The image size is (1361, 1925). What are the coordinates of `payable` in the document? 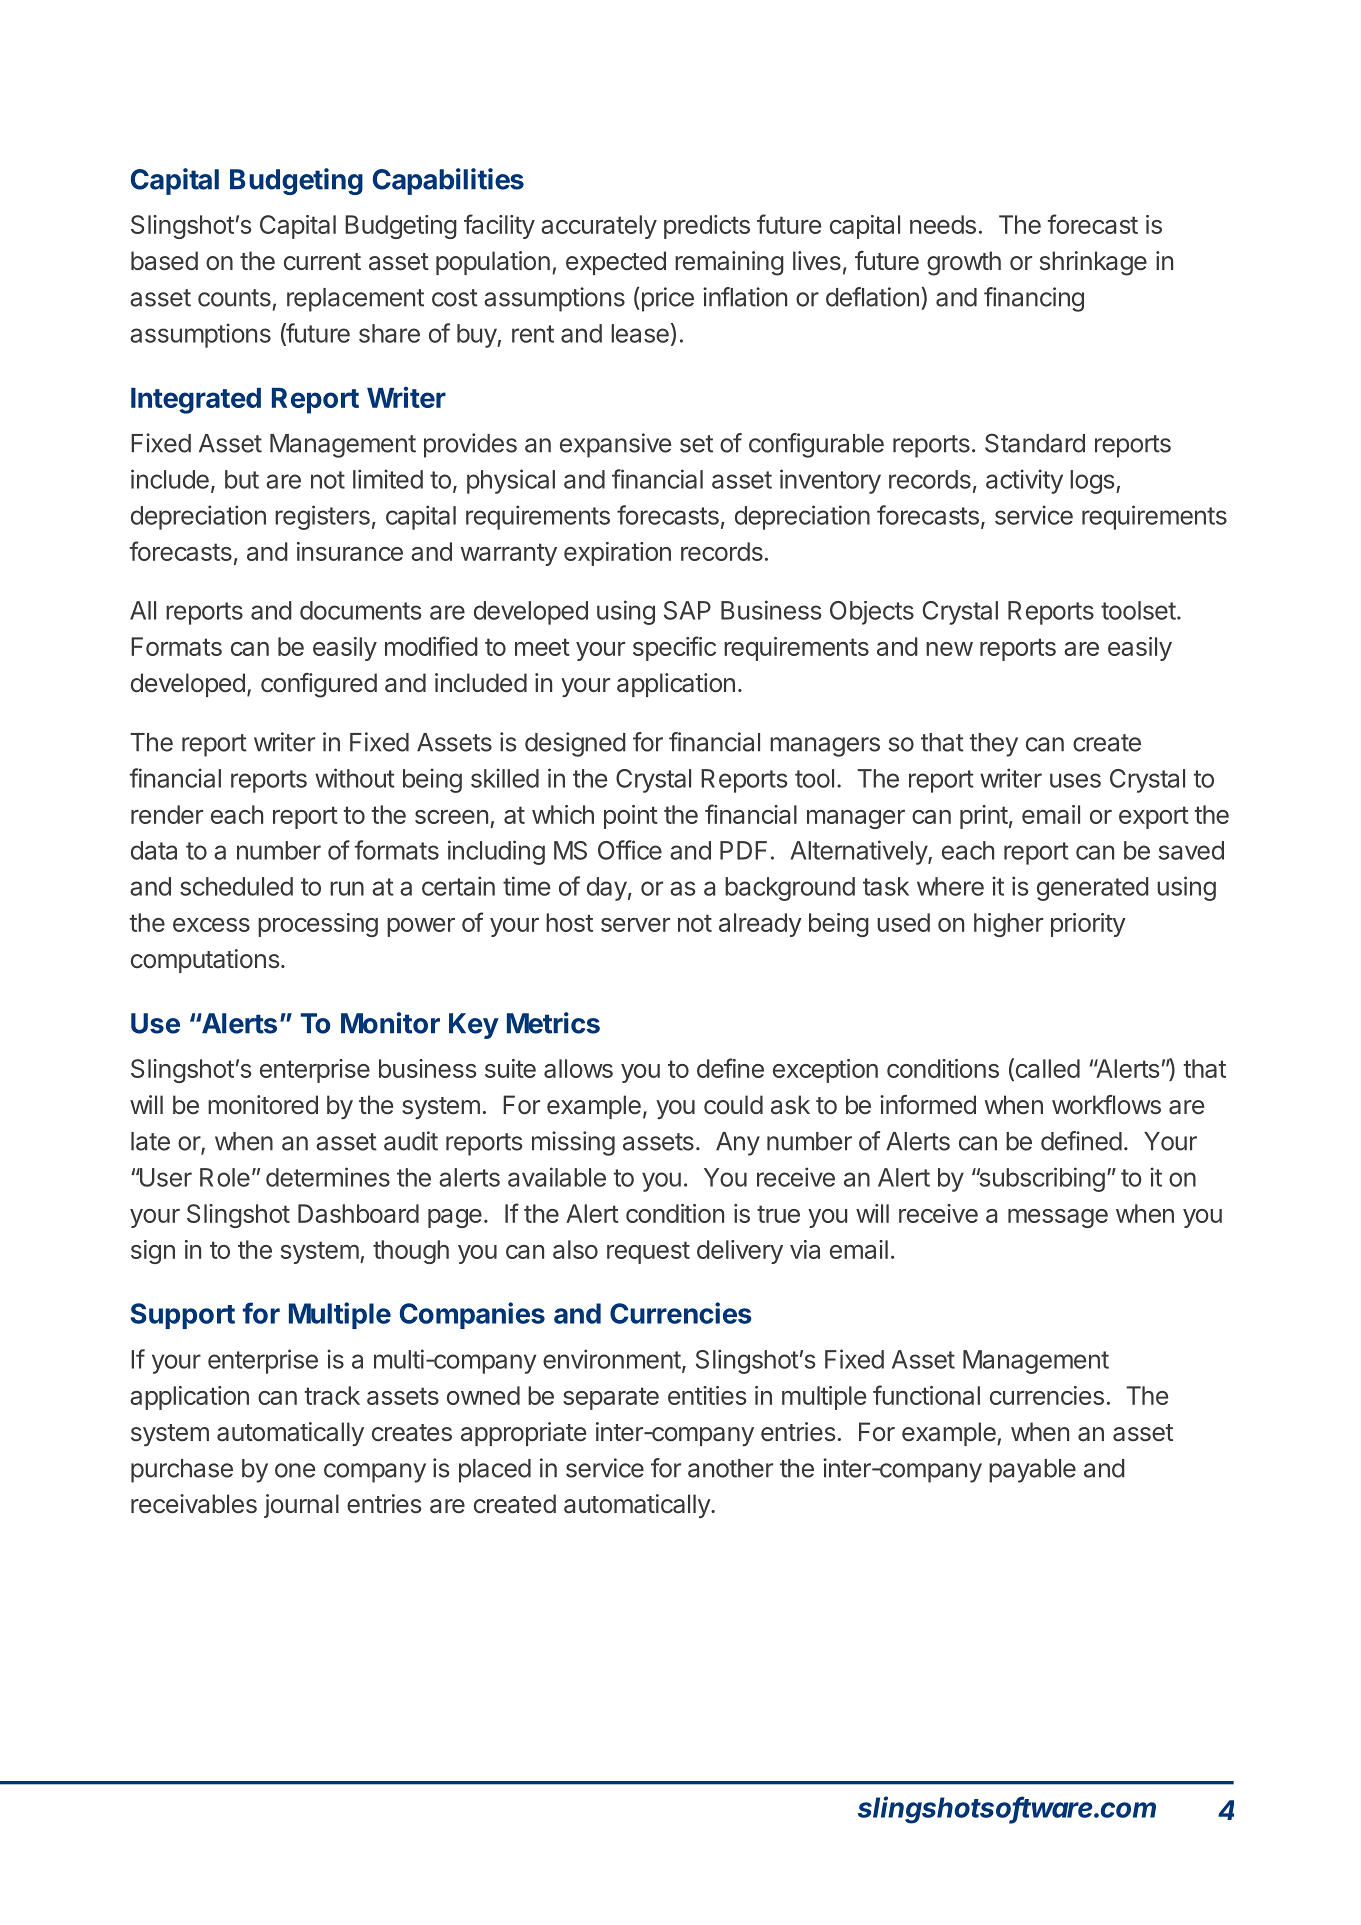 It's located at (1032, 1471).
